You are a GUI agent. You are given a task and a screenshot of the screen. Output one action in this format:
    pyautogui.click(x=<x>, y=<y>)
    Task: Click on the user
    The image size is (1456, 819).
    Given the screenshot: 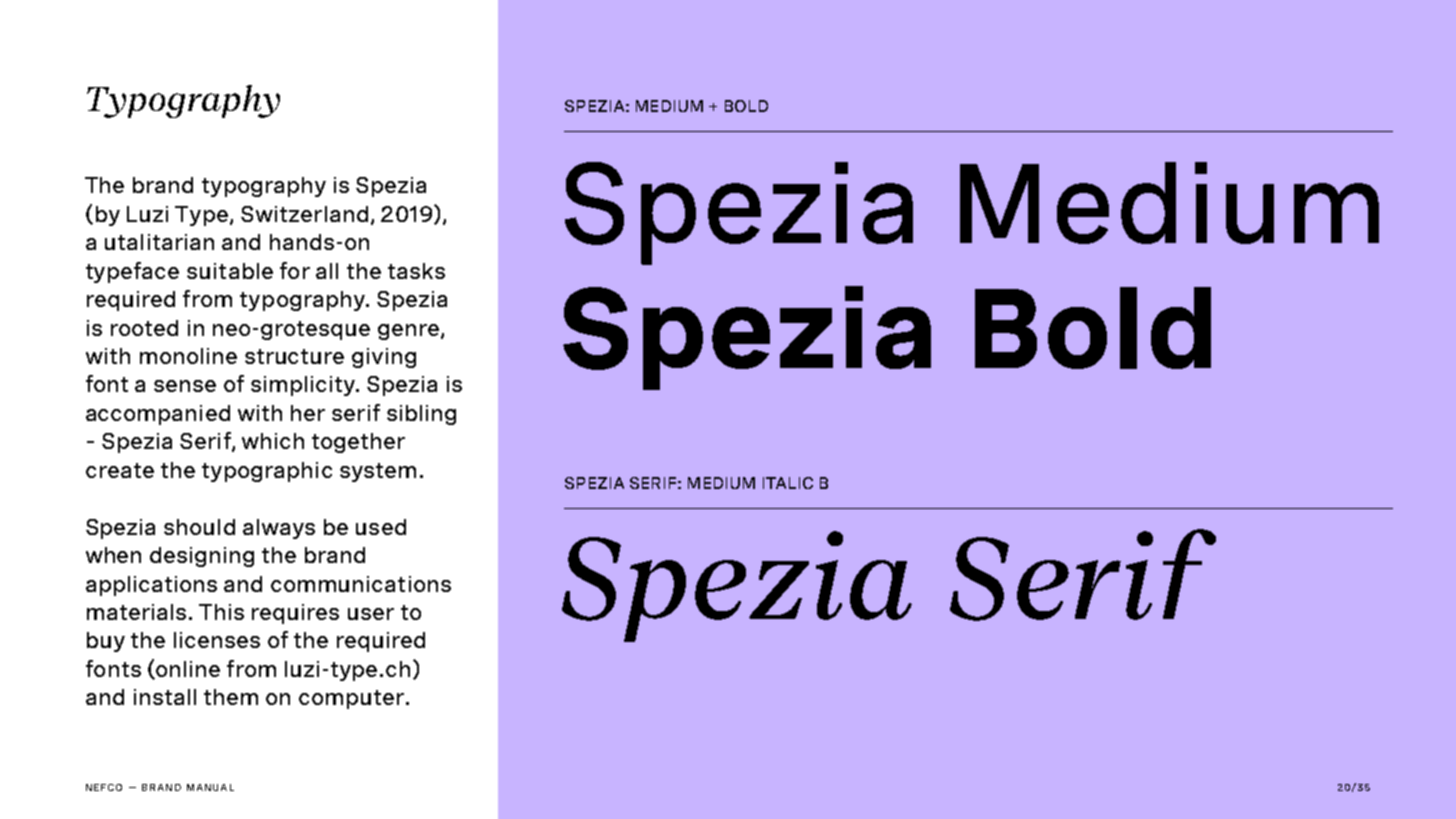 What is the action you would take?
    pyautogui.click(x=371, y=614)
